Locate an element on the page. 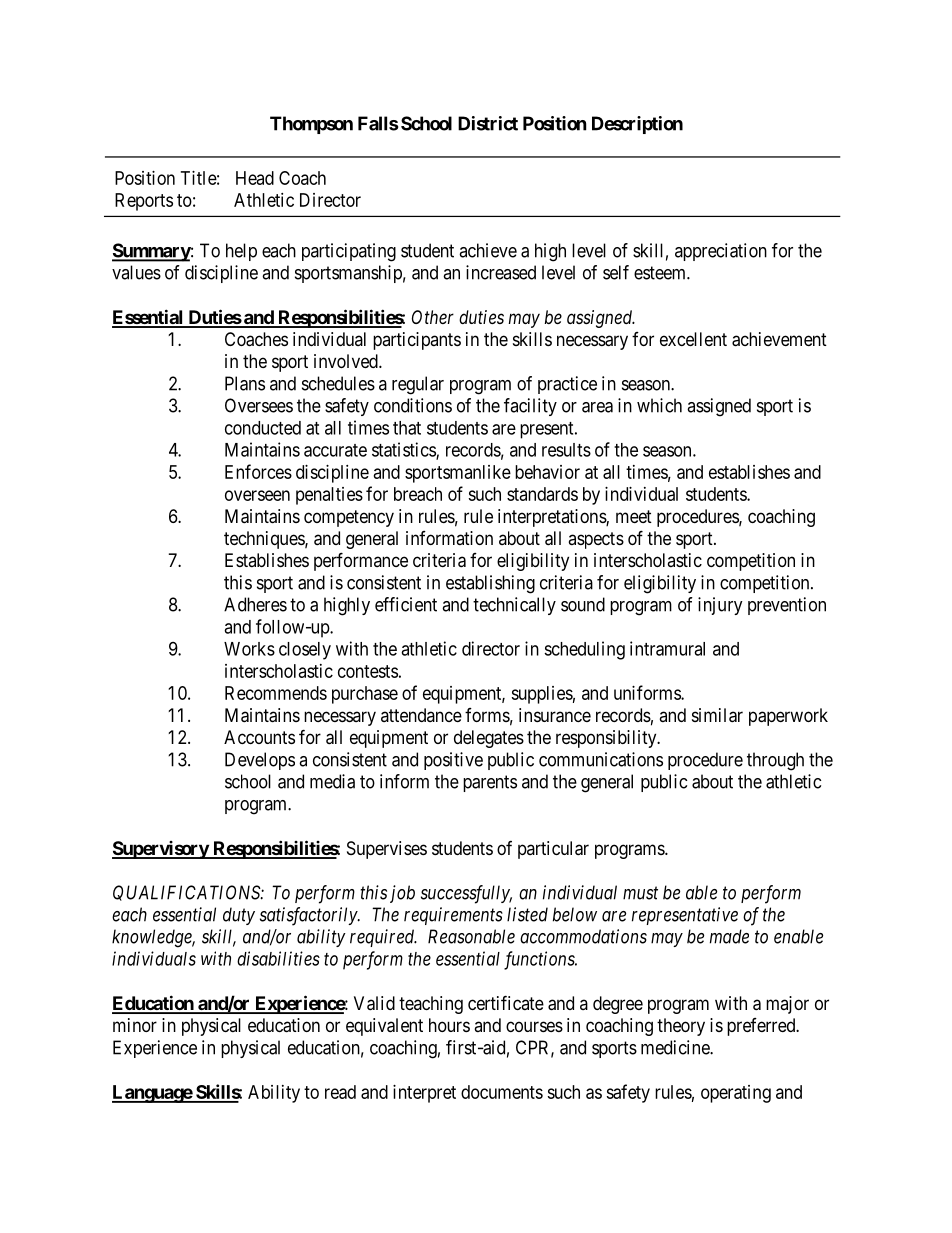  injury is located at coordinates (720, 606).
